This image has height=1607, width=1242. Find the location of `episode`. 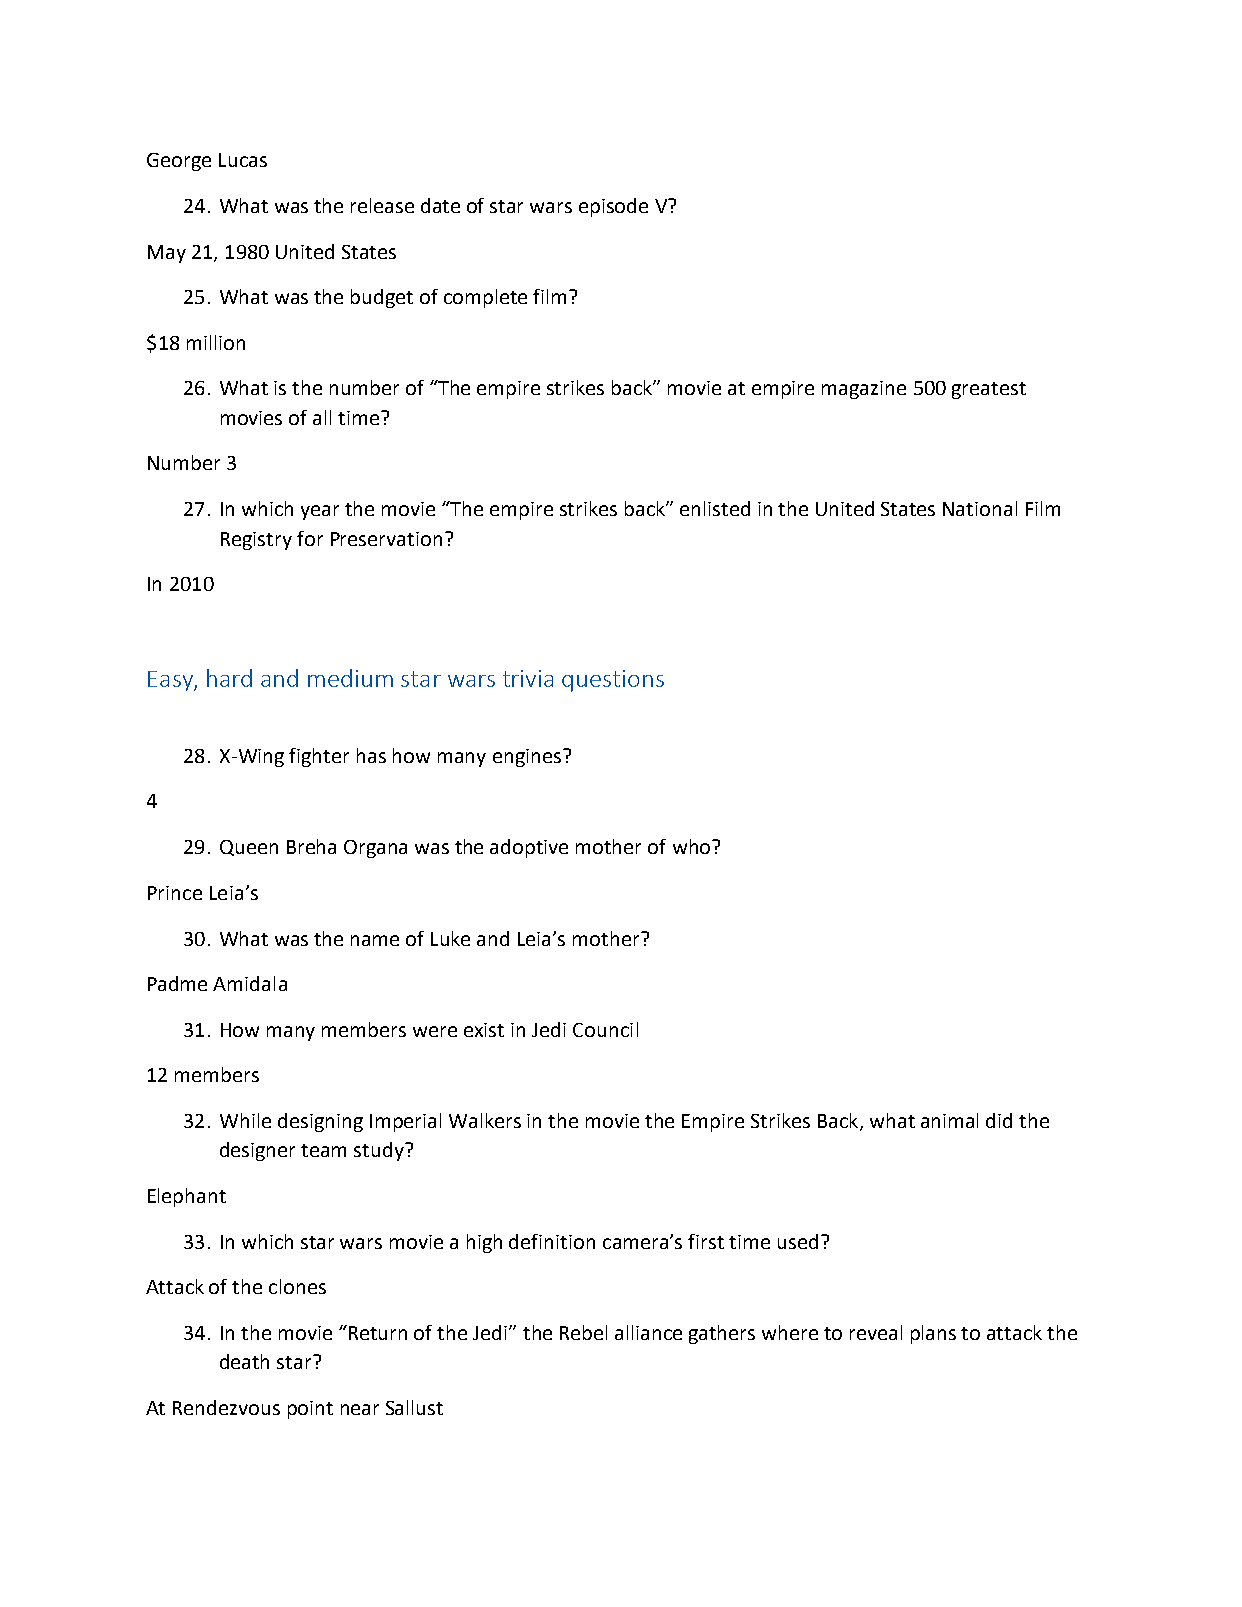

episode is located at coordinates (613, 207).
